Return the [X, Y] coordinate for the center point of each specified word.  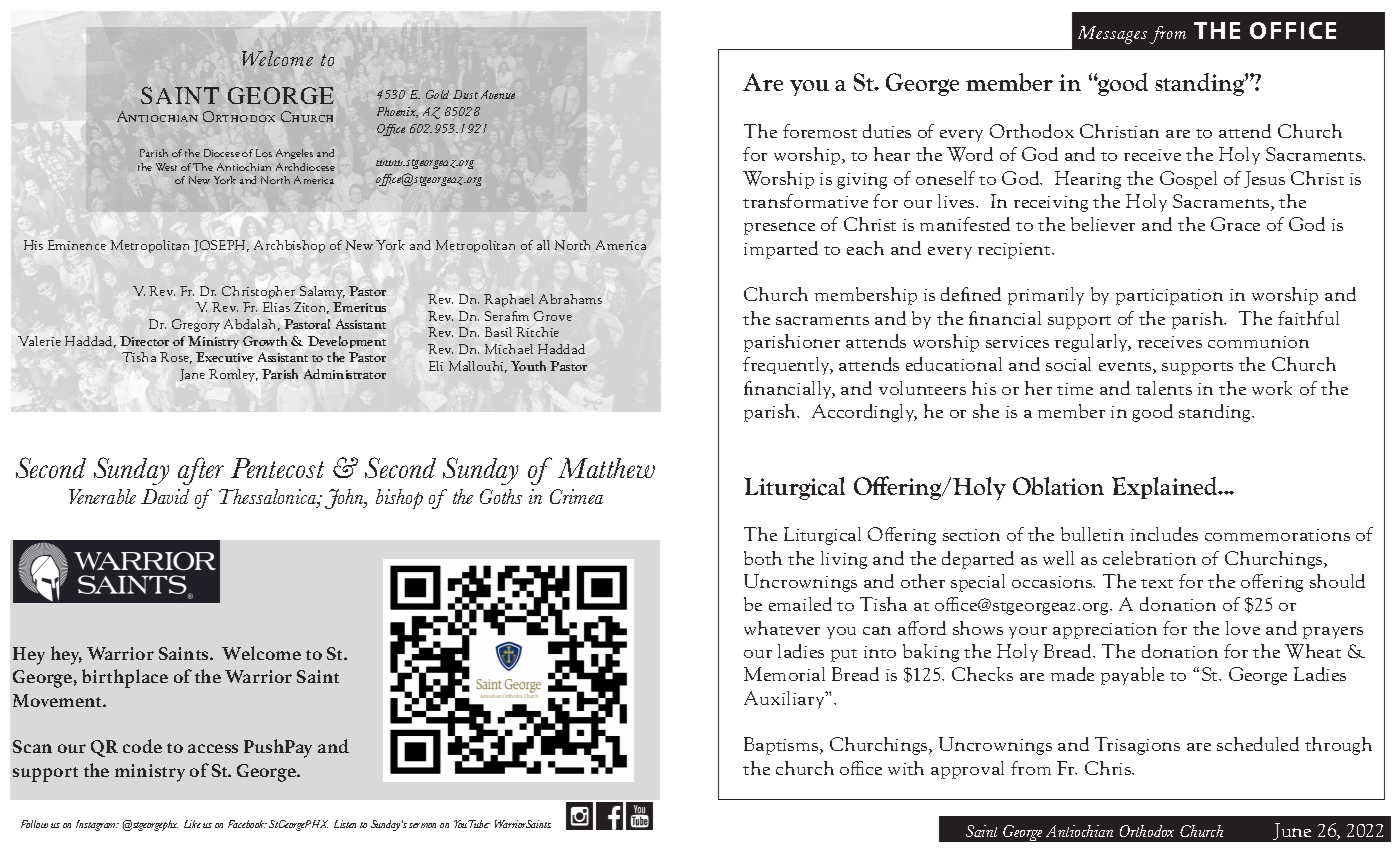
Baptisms [782, 746]
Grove [553, 316]
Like [192, 824]
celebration [1149, 558]
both [763, 558]
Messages [1112, 35]
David [165, 496]
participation [1169, 297]
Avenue [498, 94]
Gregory [196, 325]
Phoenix [397, 112]
